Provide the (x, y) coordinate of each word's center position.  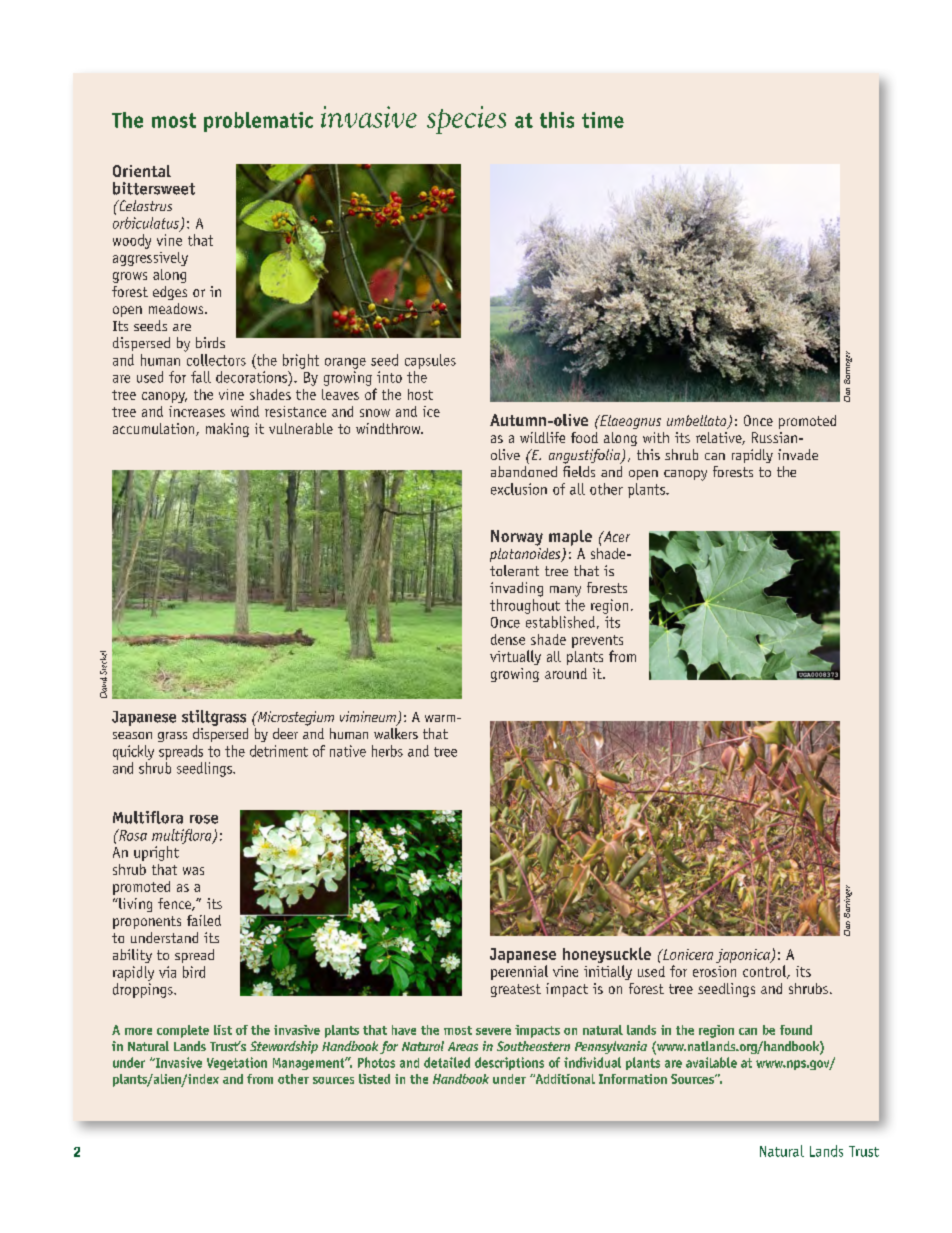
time (603, 120)
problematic (258, 122)
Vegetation (237, 1063)
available (711, 1062)
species (466, 120)
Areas (463, 1046)
